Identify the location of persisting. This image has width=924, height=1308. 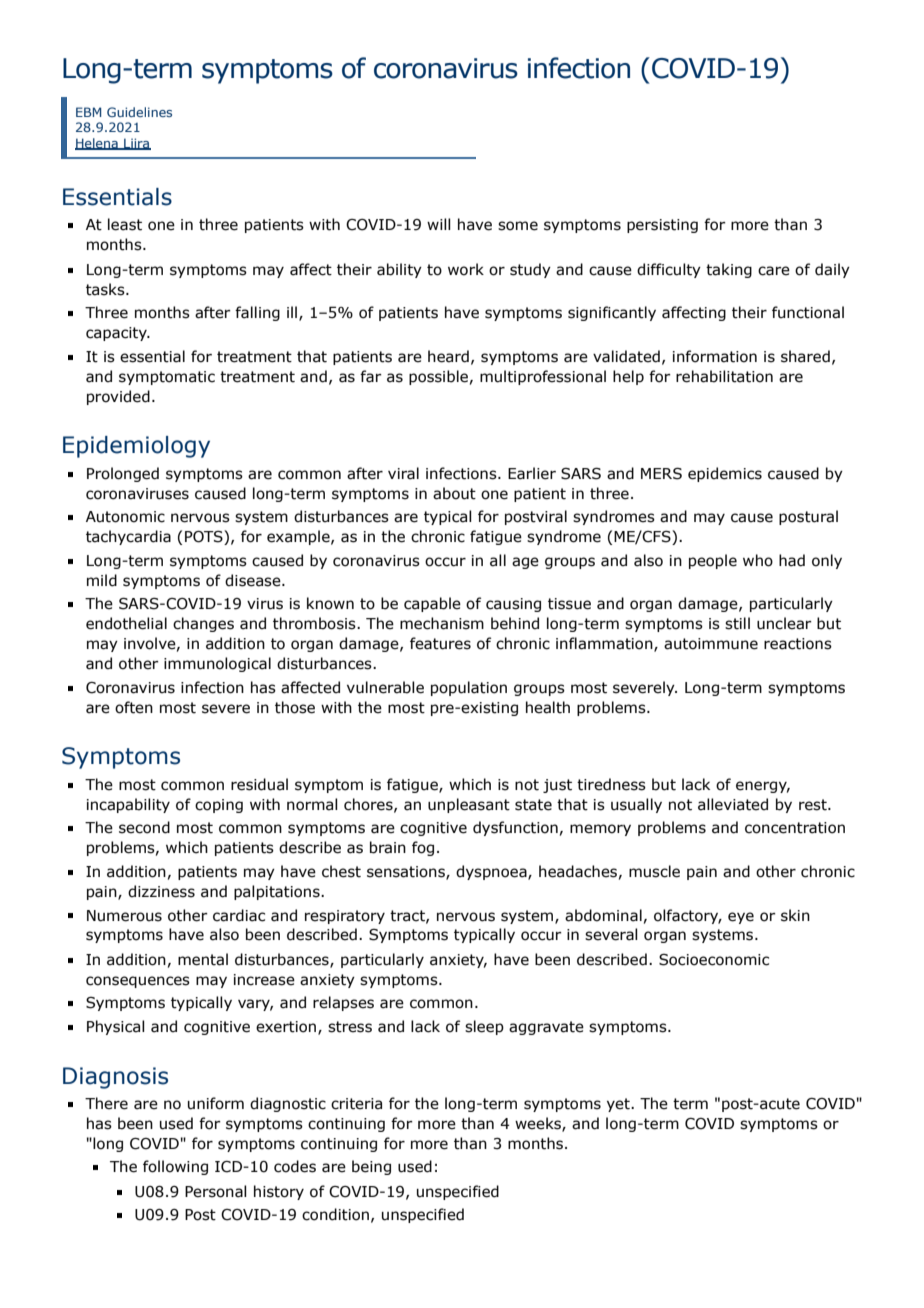
(662, 226).
